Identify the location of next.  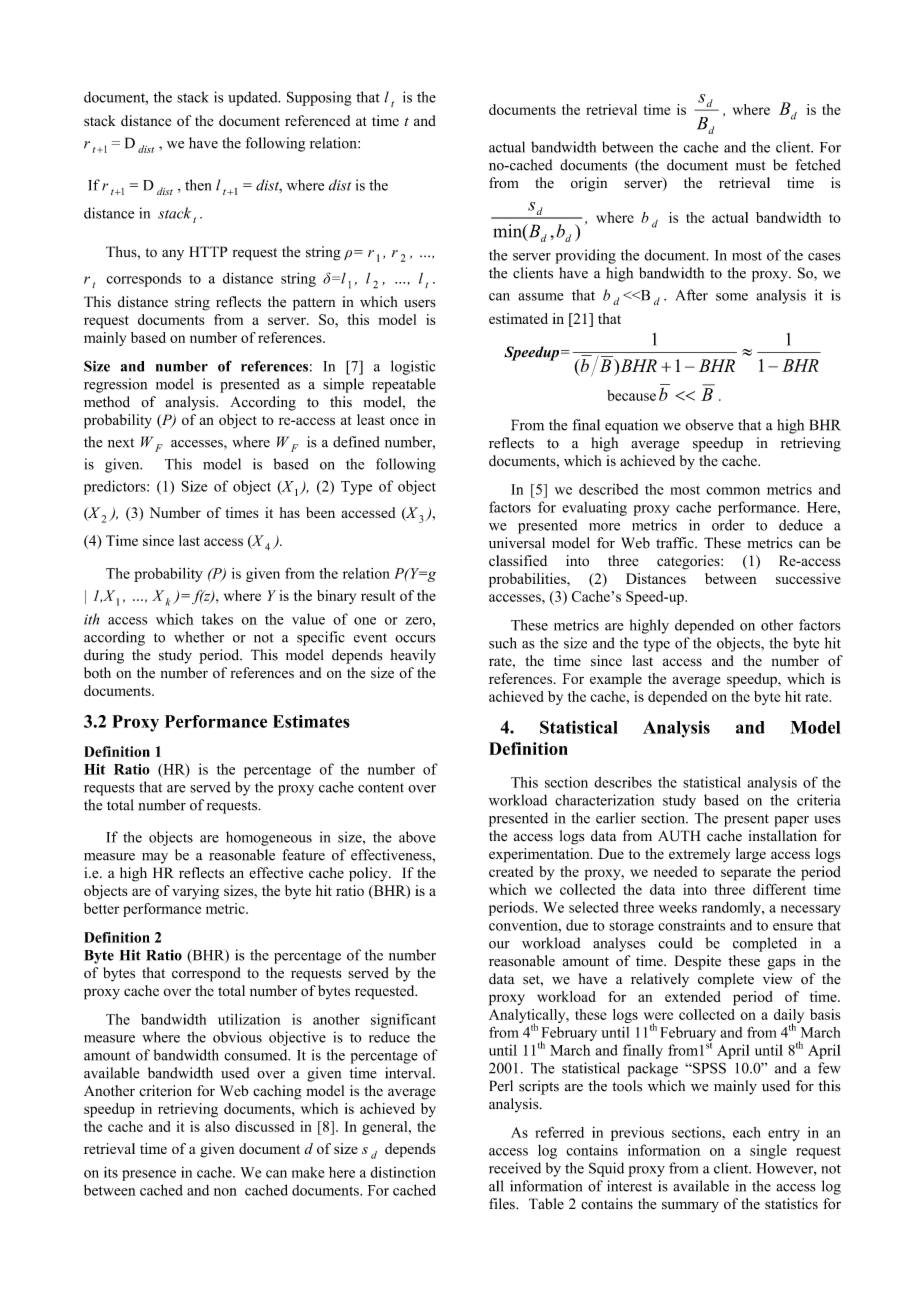
(121, 443).
